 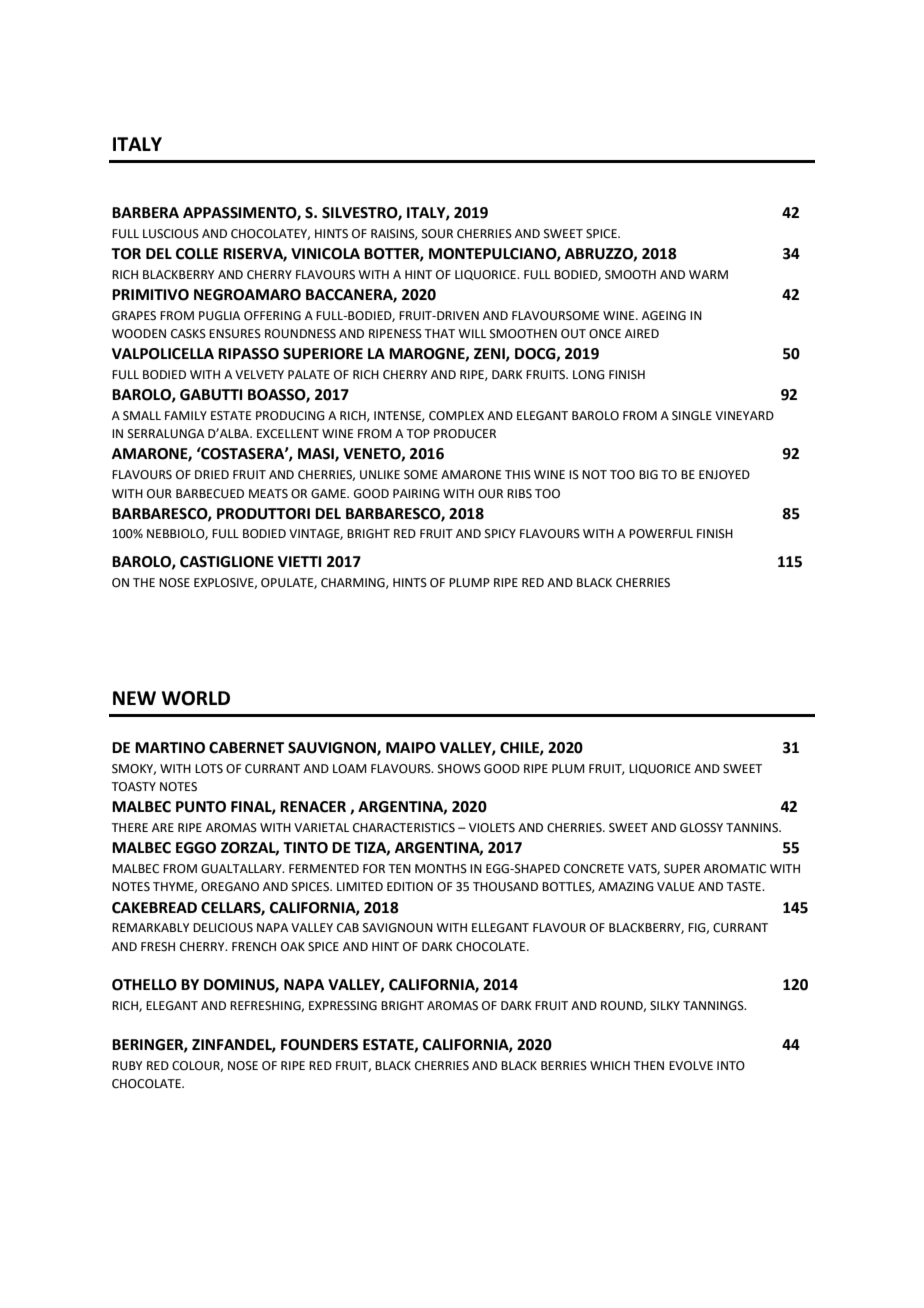 I want to click on RUBY, so click(x=127, y=1066).
